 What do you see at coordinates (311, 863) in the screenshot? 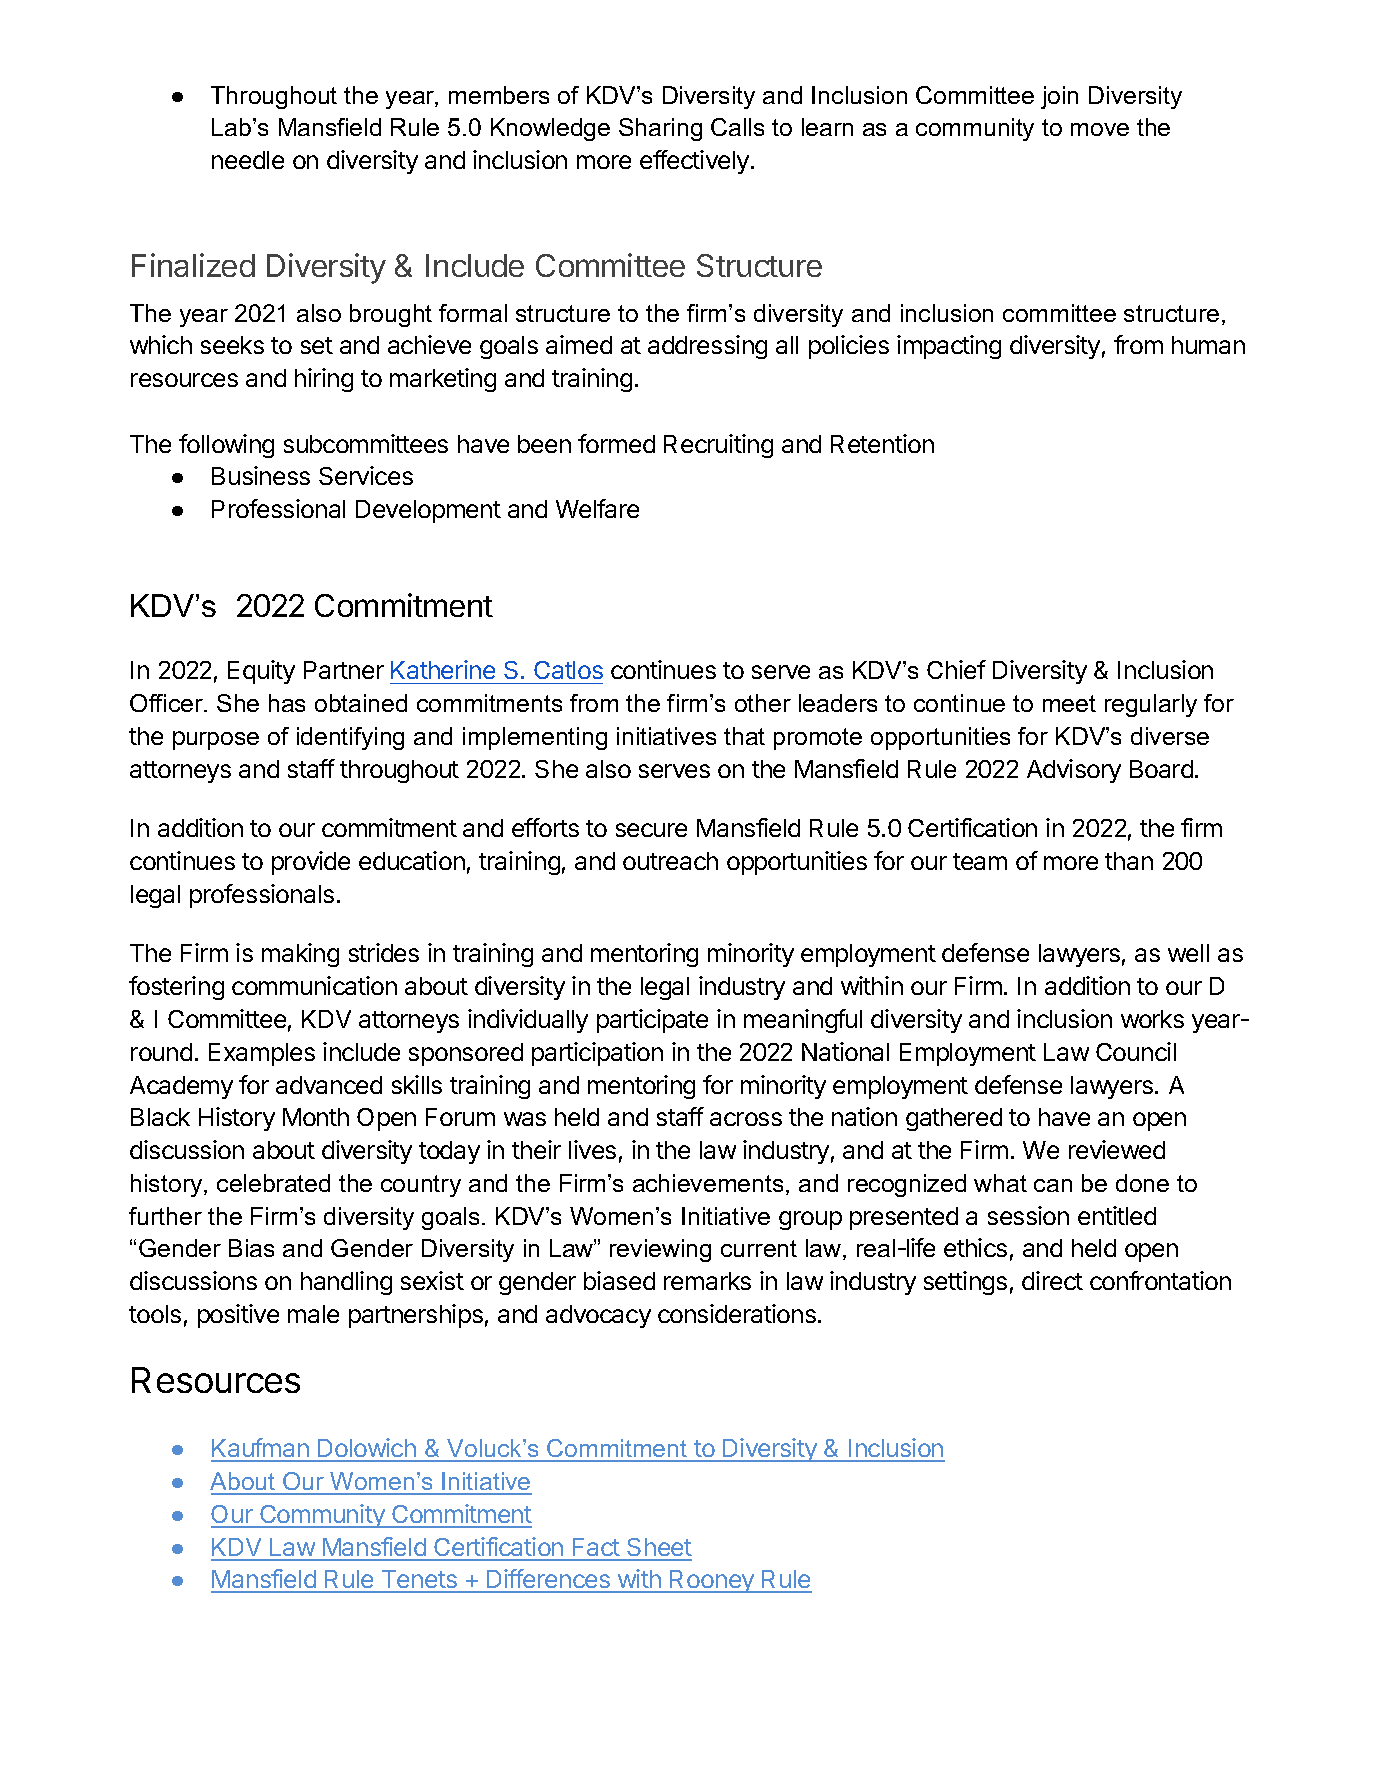
I see `provide` at bounding box center [311, 863].
